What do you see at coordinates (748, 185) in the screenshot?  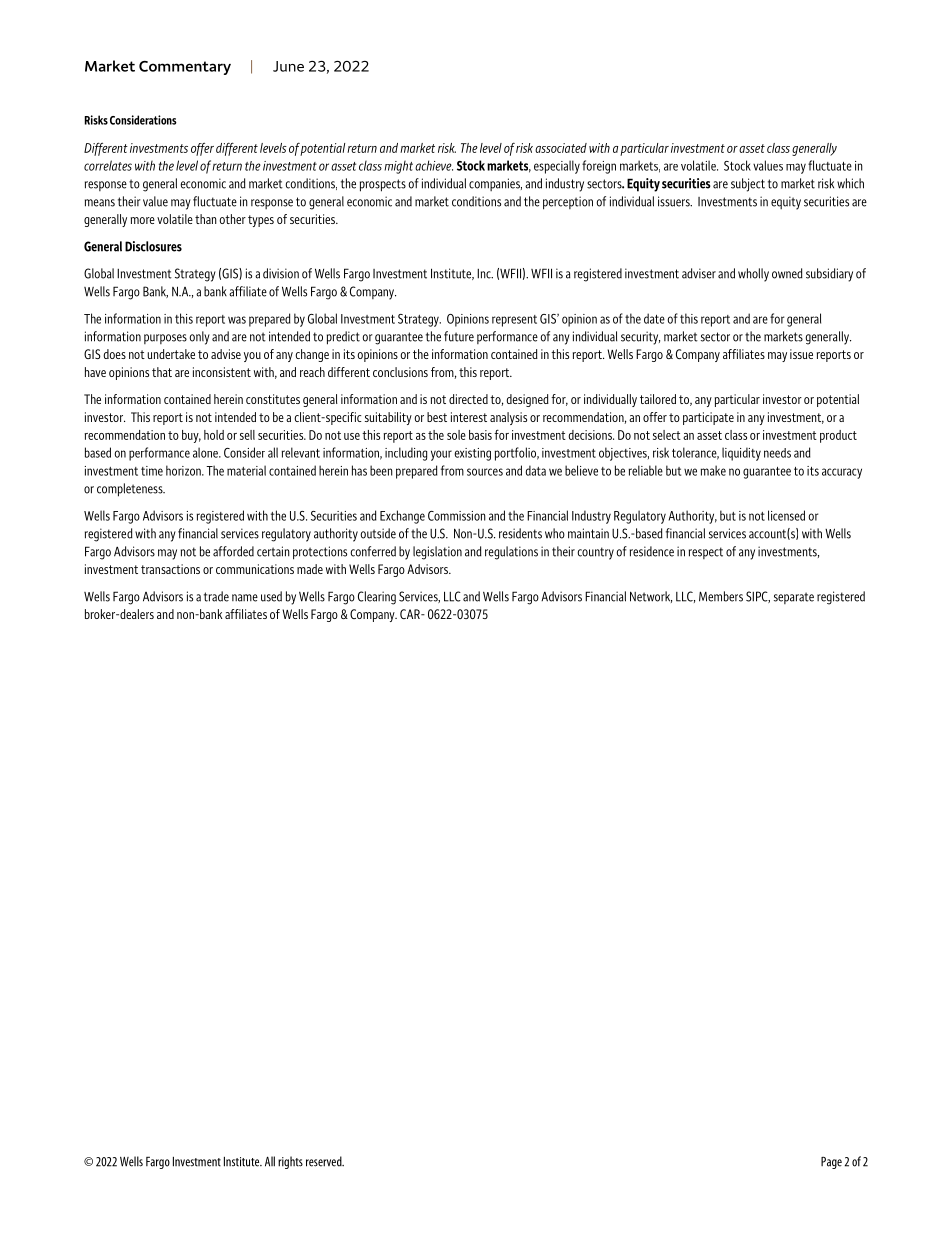 I see `subject` at bounding box center [748, 185].
